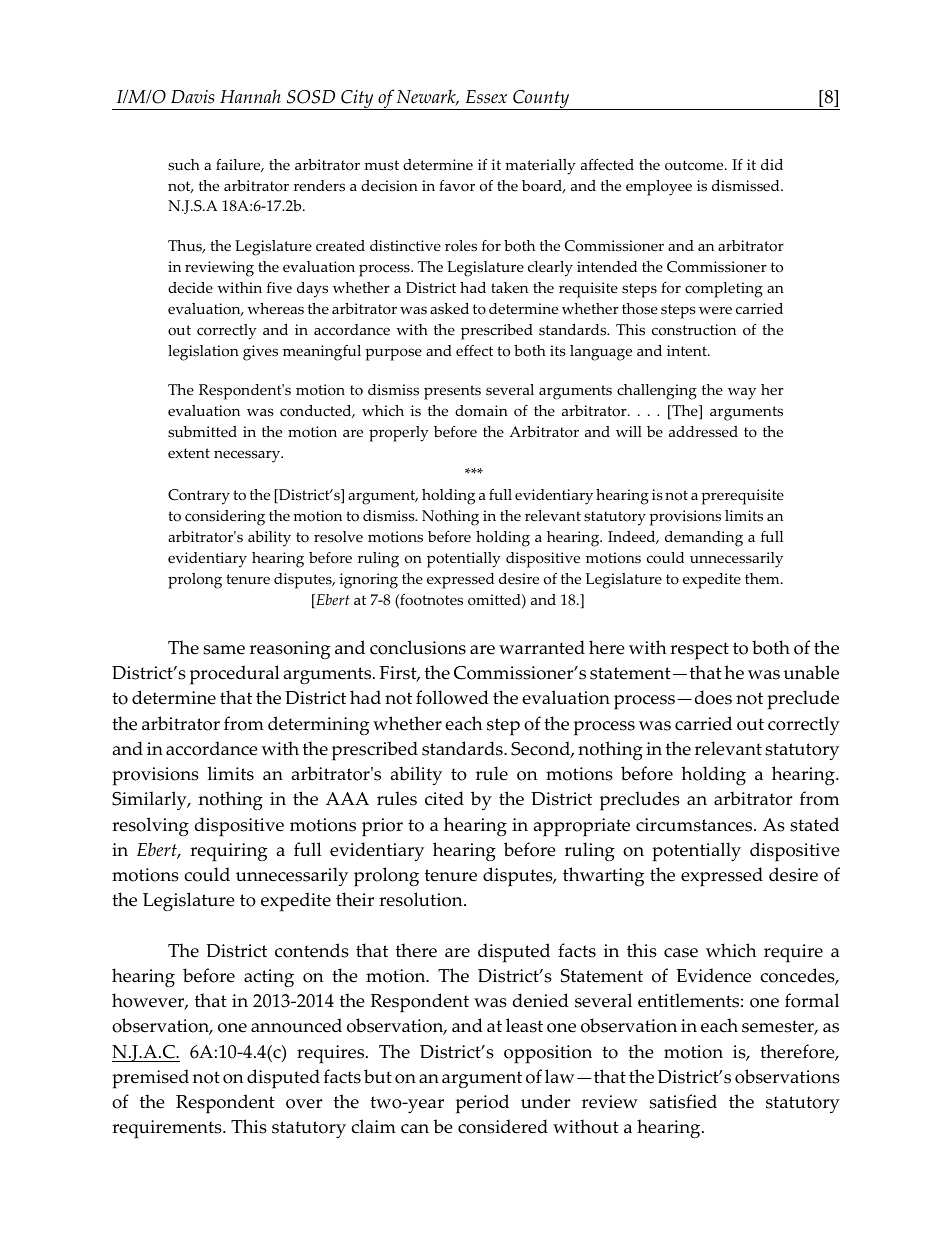  What do you see at coordinates (742, 394) in the screenshot?
I see `way` at bounding box center [742, 394].
